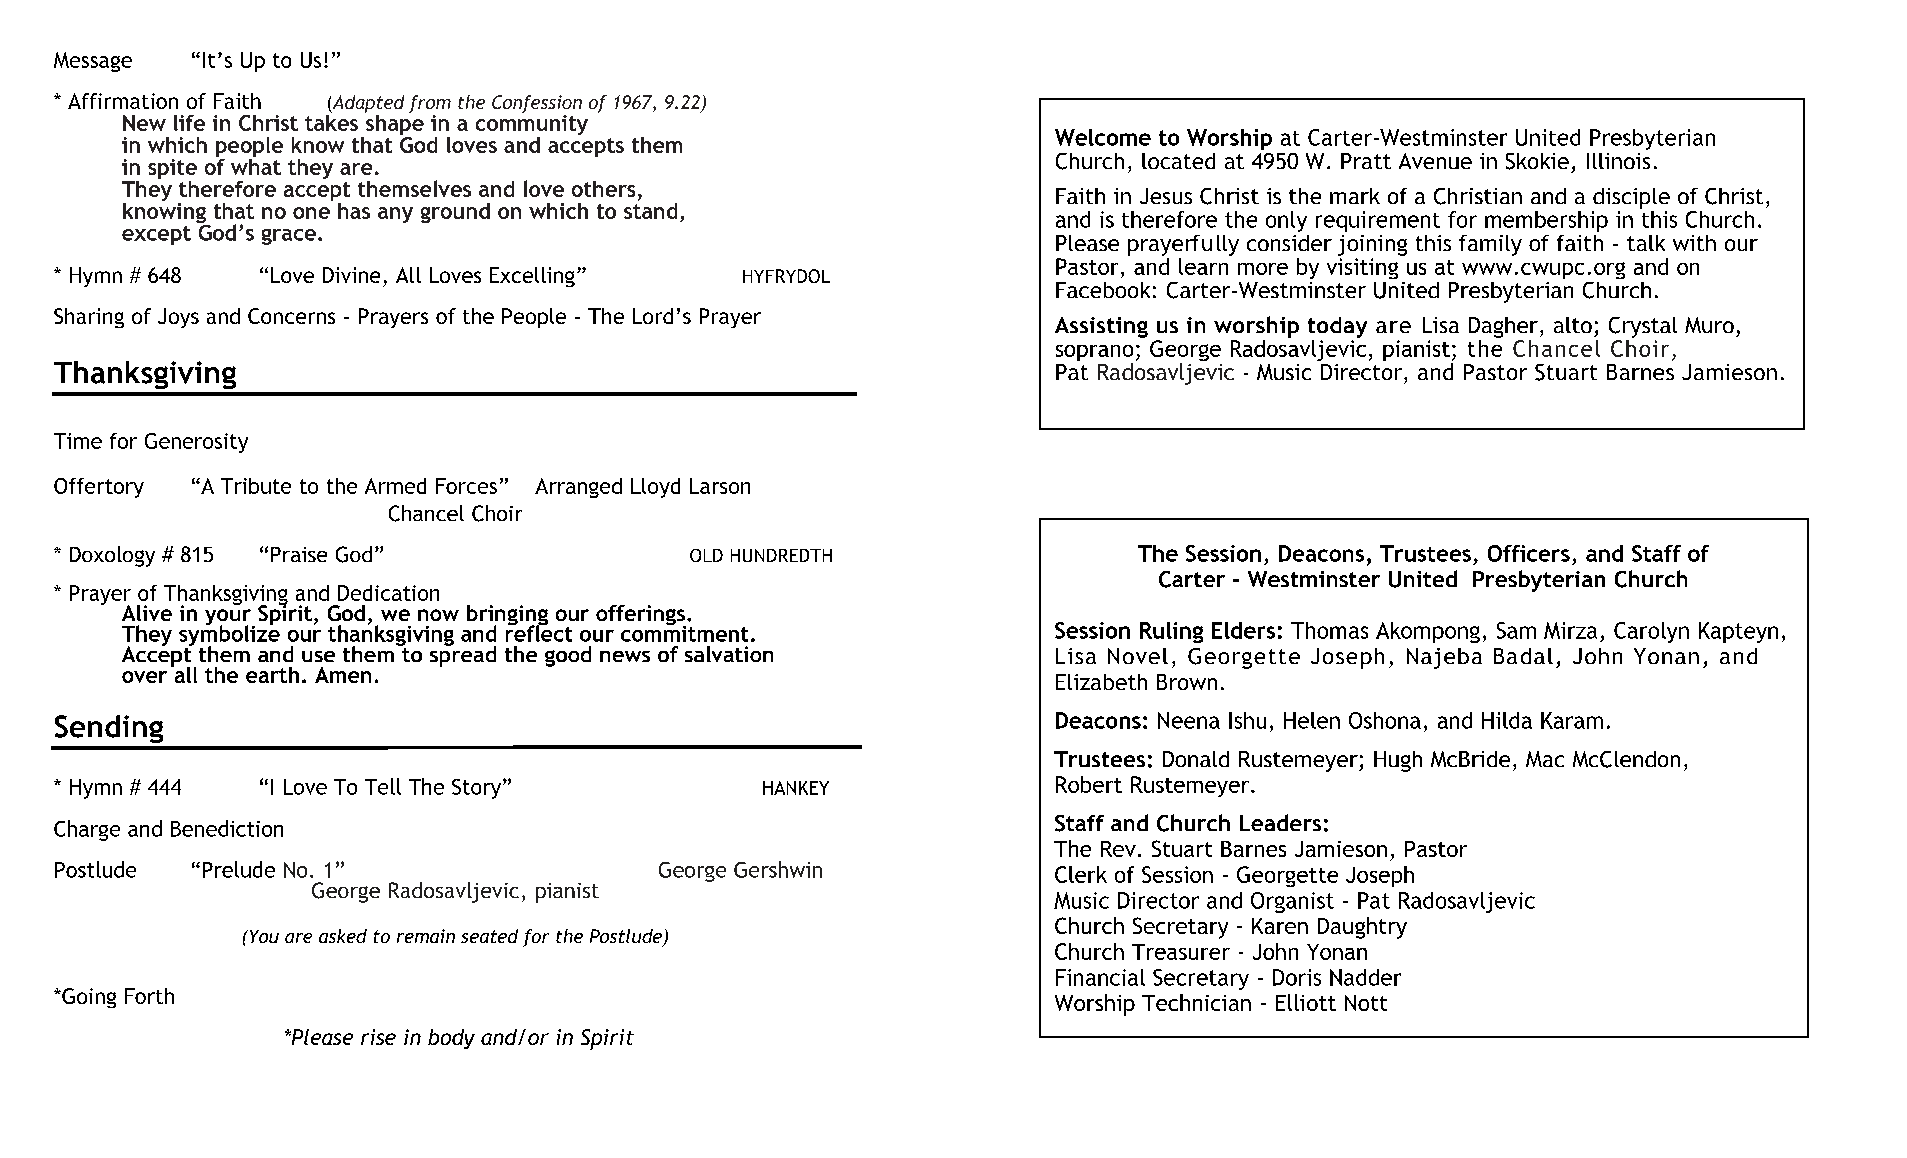 The height and width of the screenshot is (1158, 1907). I want to click on HUNDREDTH, so click(781, 555).
